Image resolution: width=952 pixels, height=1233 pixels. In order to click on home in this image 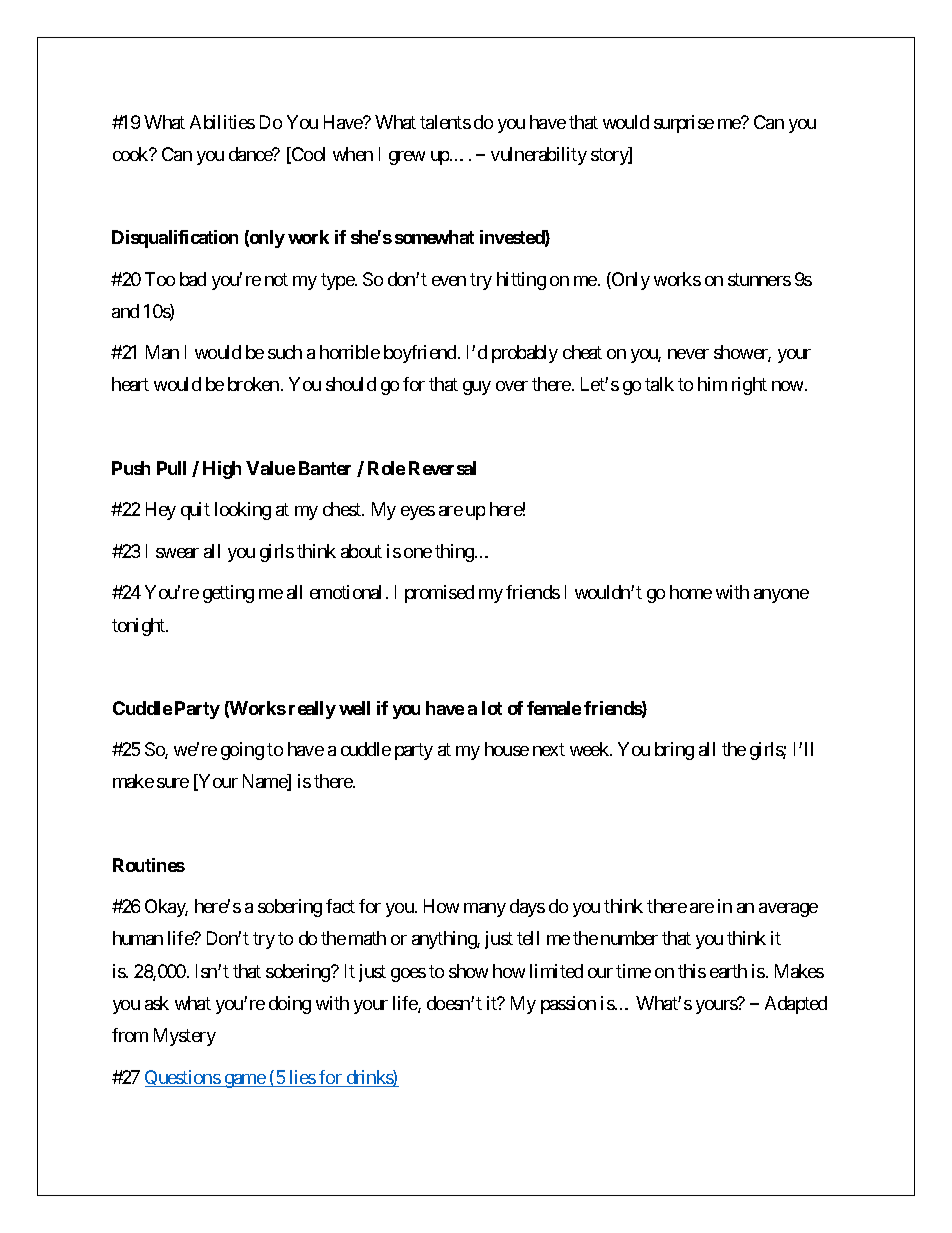, I will do `click(691, 592)`.
